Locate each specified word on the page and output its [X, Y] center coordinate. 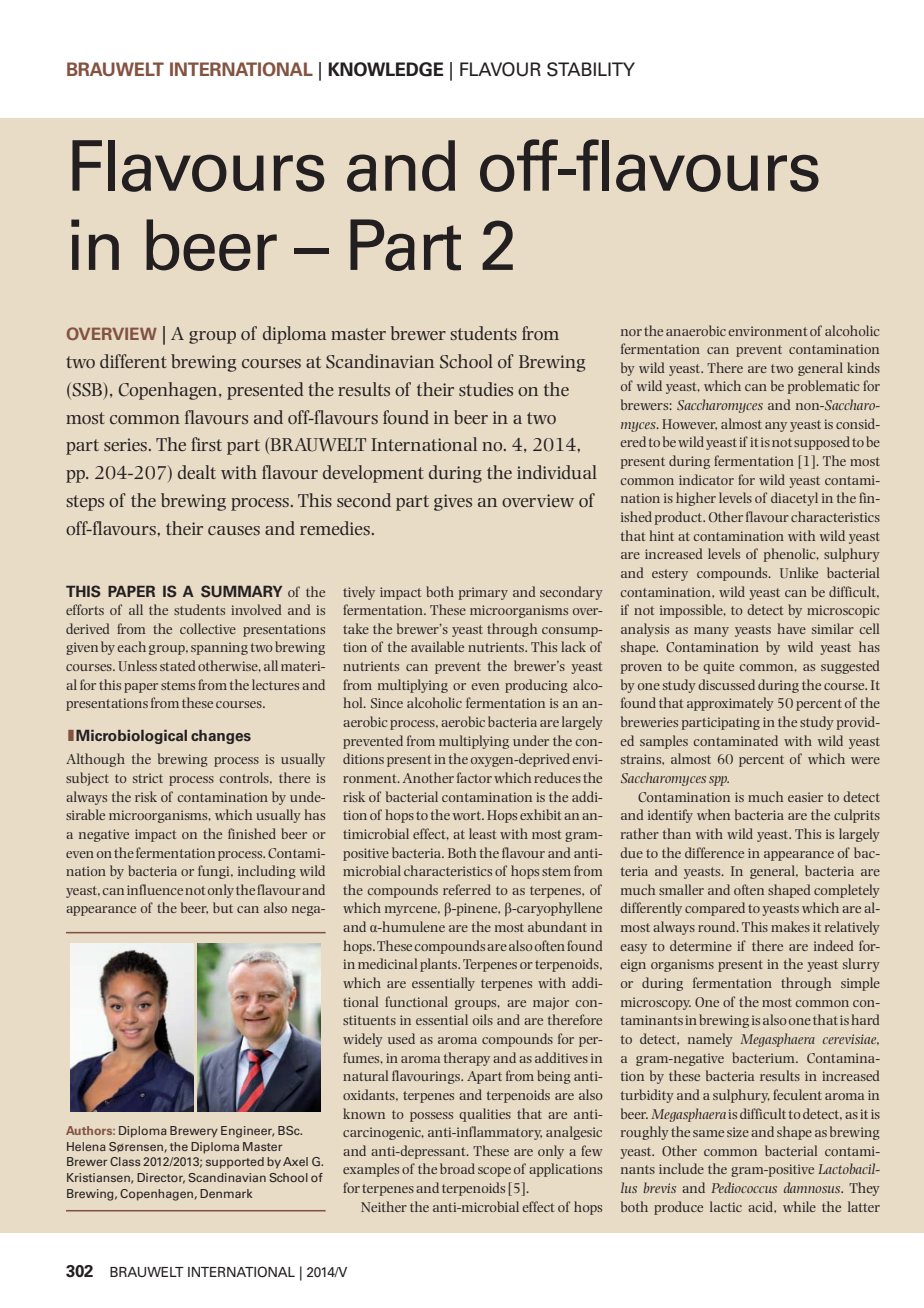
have [791, 628]
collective [208, 628]
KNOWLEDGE [385, 69]
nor [631, 332]
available [437, 646]
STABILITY [591, 69]
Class [125, 1161]
